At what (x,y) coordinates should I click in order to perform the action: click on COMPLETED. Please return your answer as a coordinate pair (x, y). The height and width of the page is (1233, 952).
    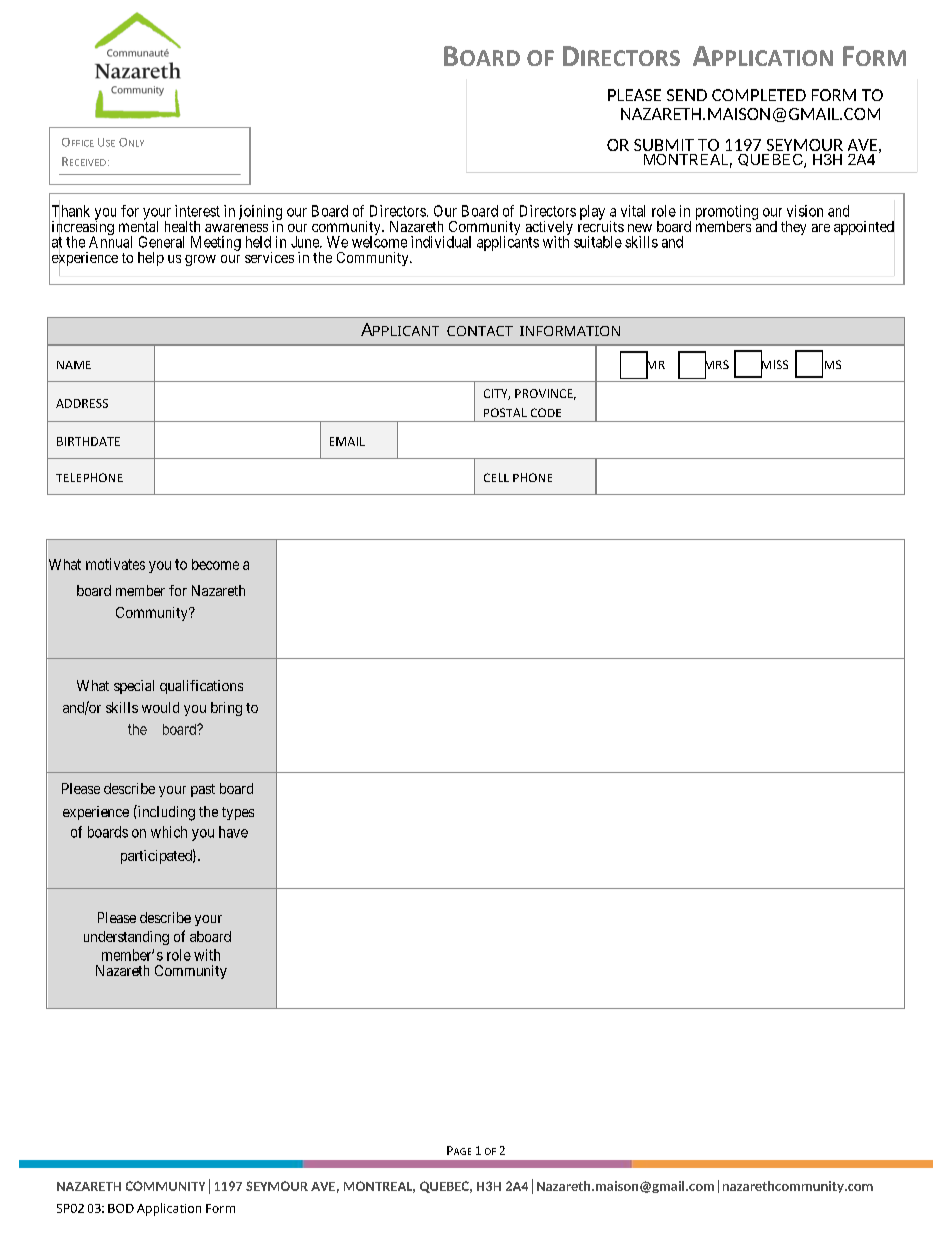
    Looking at the image, I should click on (759, 95).
